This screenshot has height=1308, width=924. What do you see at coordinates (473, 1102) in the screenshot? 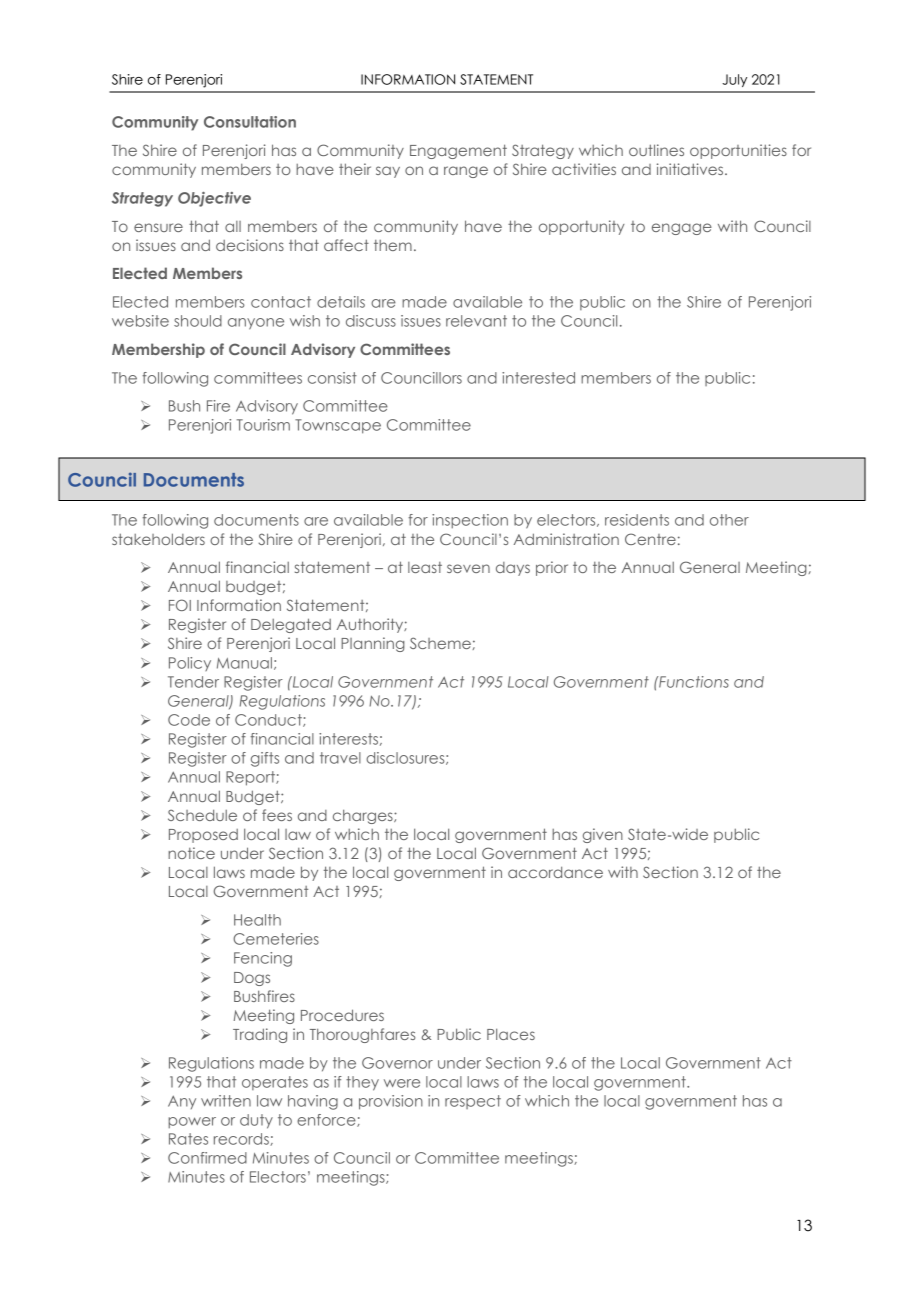
I see `respect` at bounding box center [473, 1102].
